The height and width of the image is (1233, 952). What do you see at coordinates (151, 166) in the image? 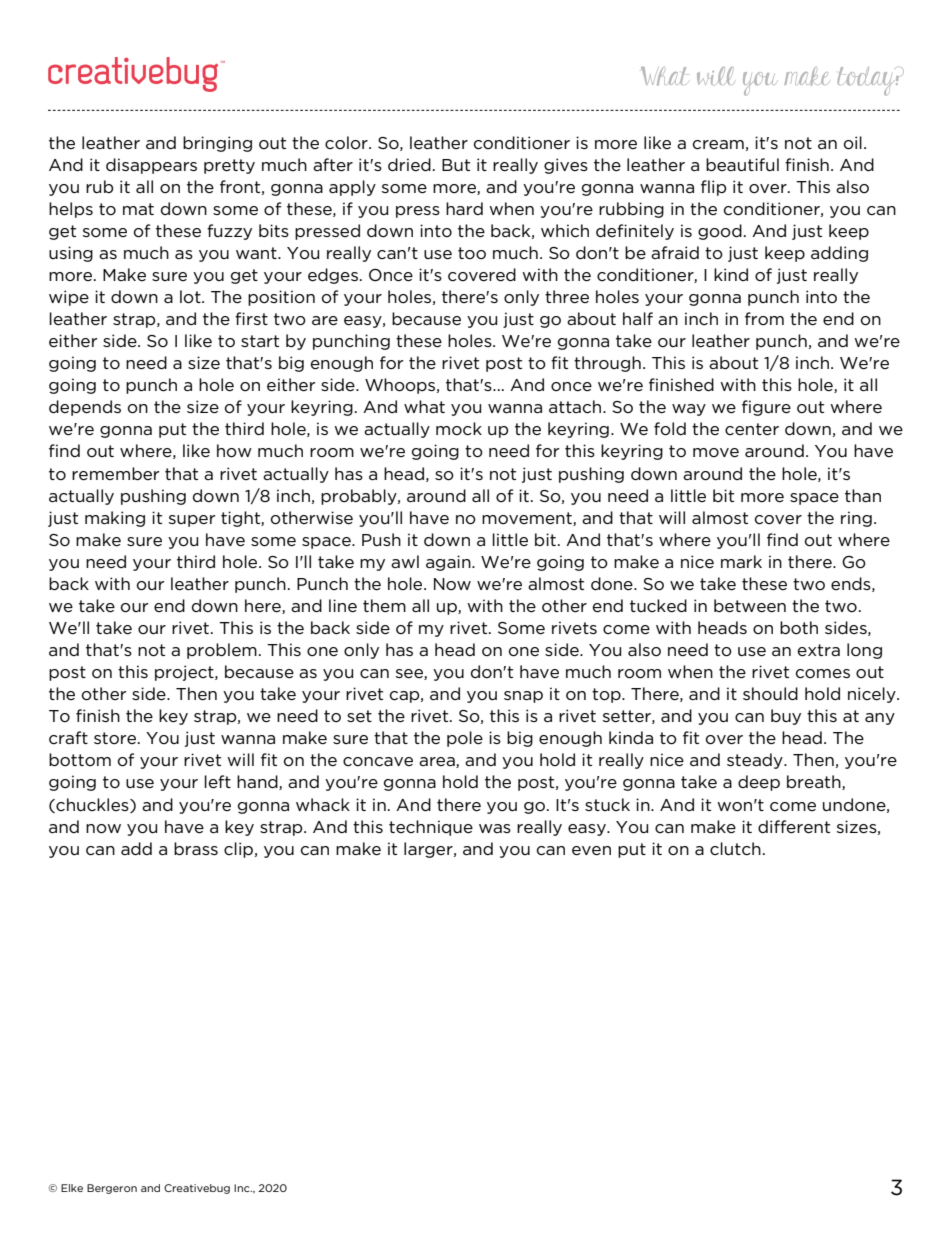
I see `disappears` at bounding box center [151, 166].
